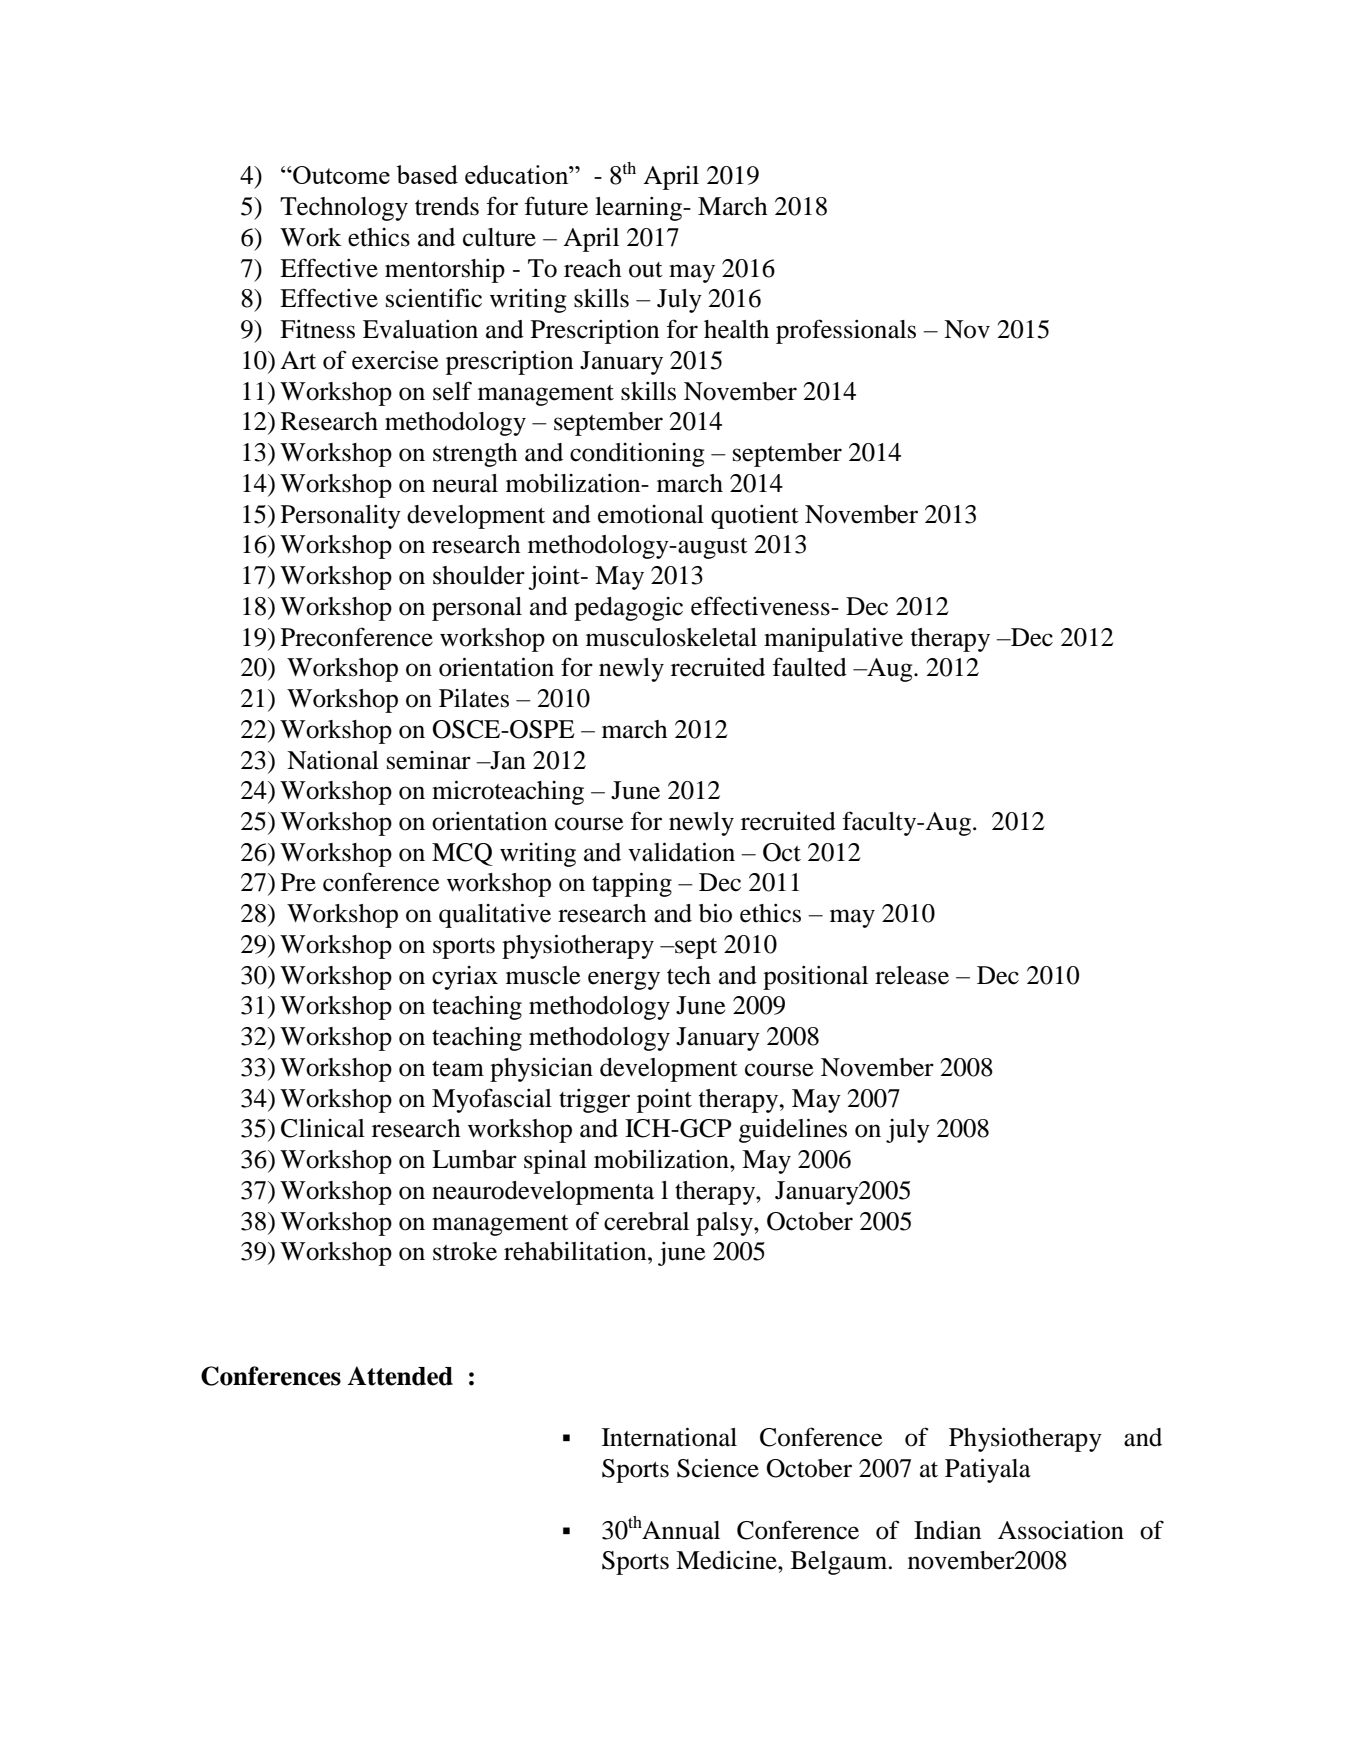 This screenshot has height=1764, width=1363. What do you see at coordinates (833, 640) in the screenshot?
I see `manipulative` at bounding box center [833, 640].
